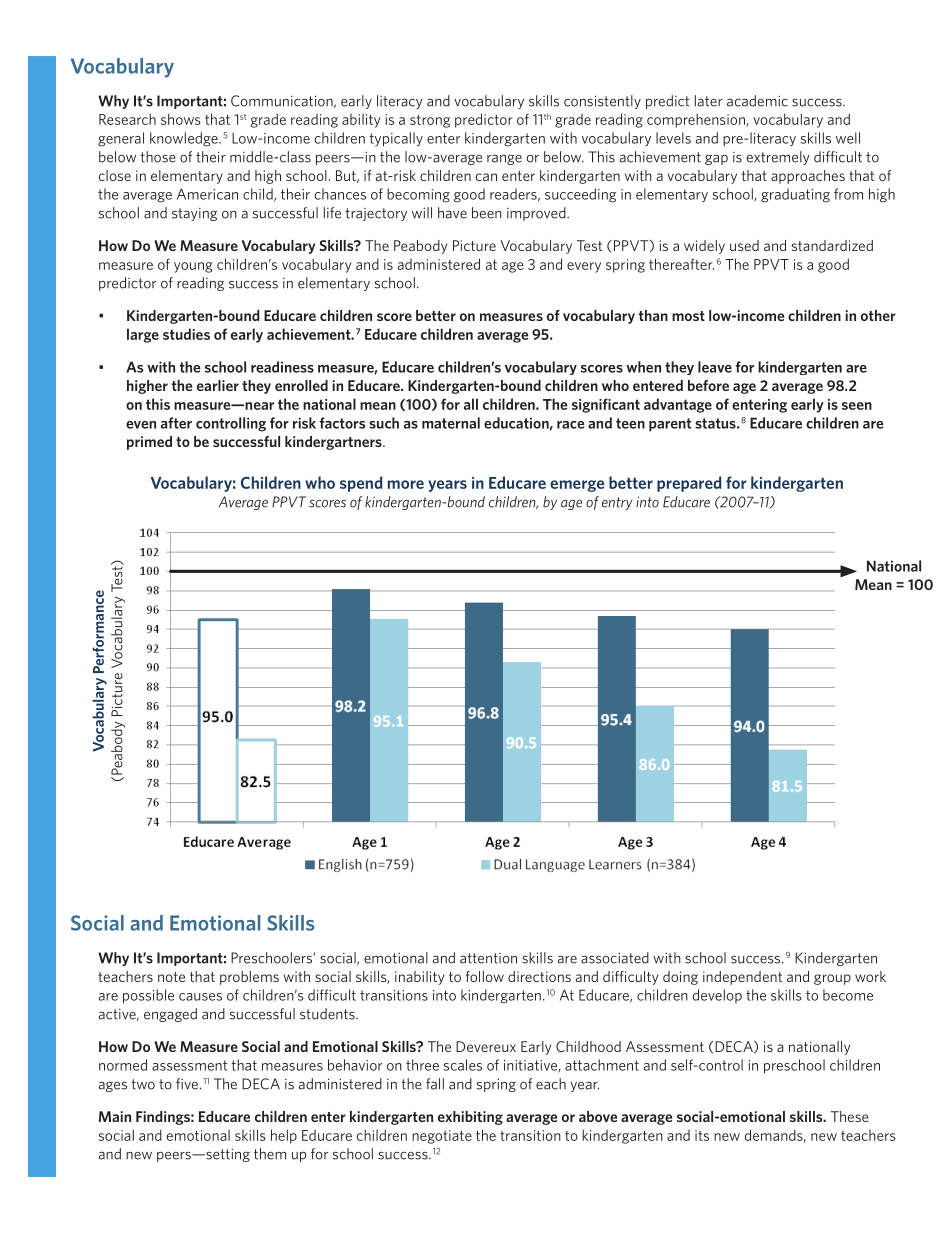  What do you see at coordinates (451, 423) in the screenshot?
I see `maternal` at bounding box center [451, 423].
